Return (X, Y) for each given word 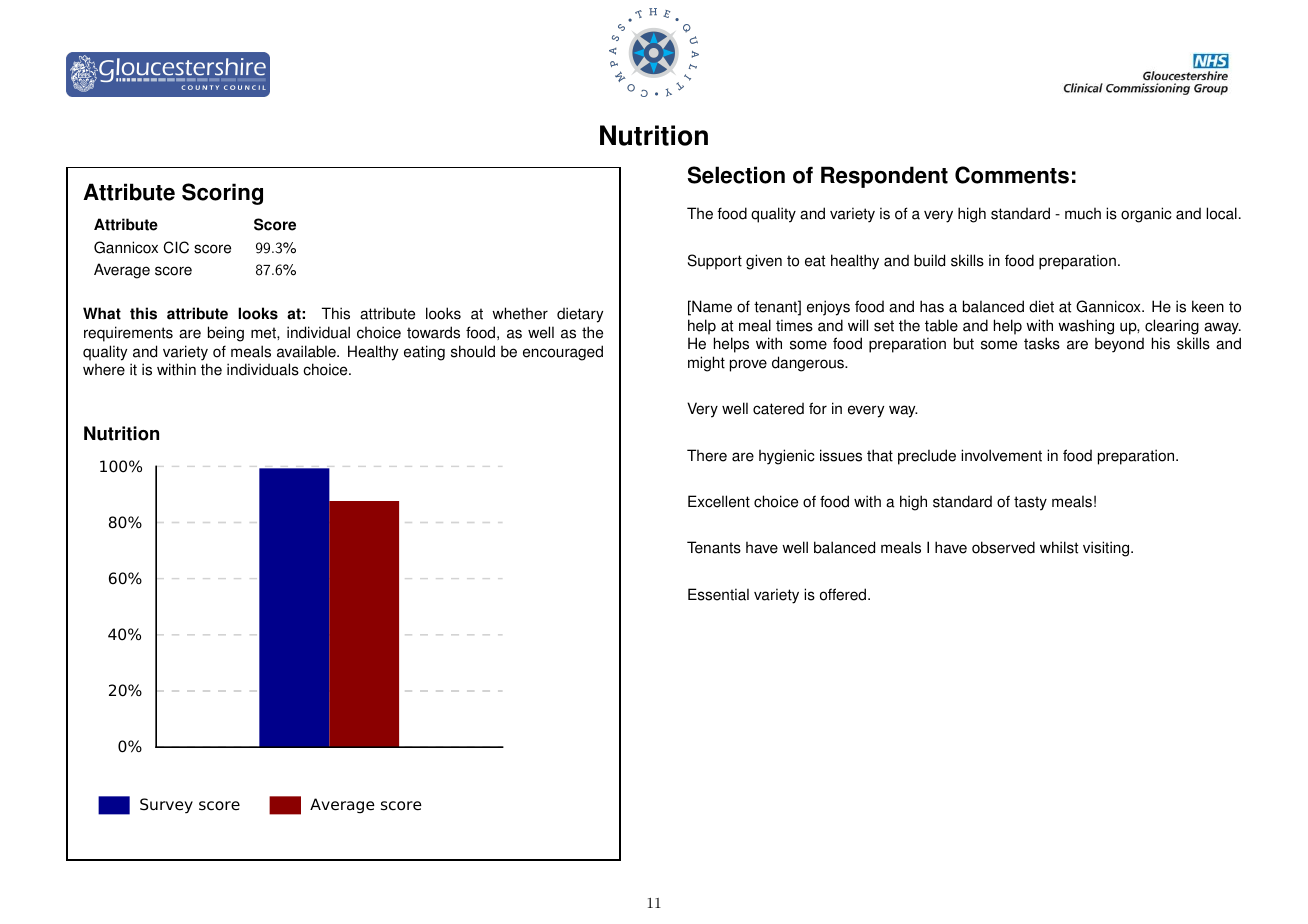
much (1083, 214)
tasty (1030, 503)
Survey (166, 806)
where (104, 370)
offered (844, 594)
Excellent (719, 501)
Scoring (222, 194)
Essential (718, 594)
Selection (736, 175)
